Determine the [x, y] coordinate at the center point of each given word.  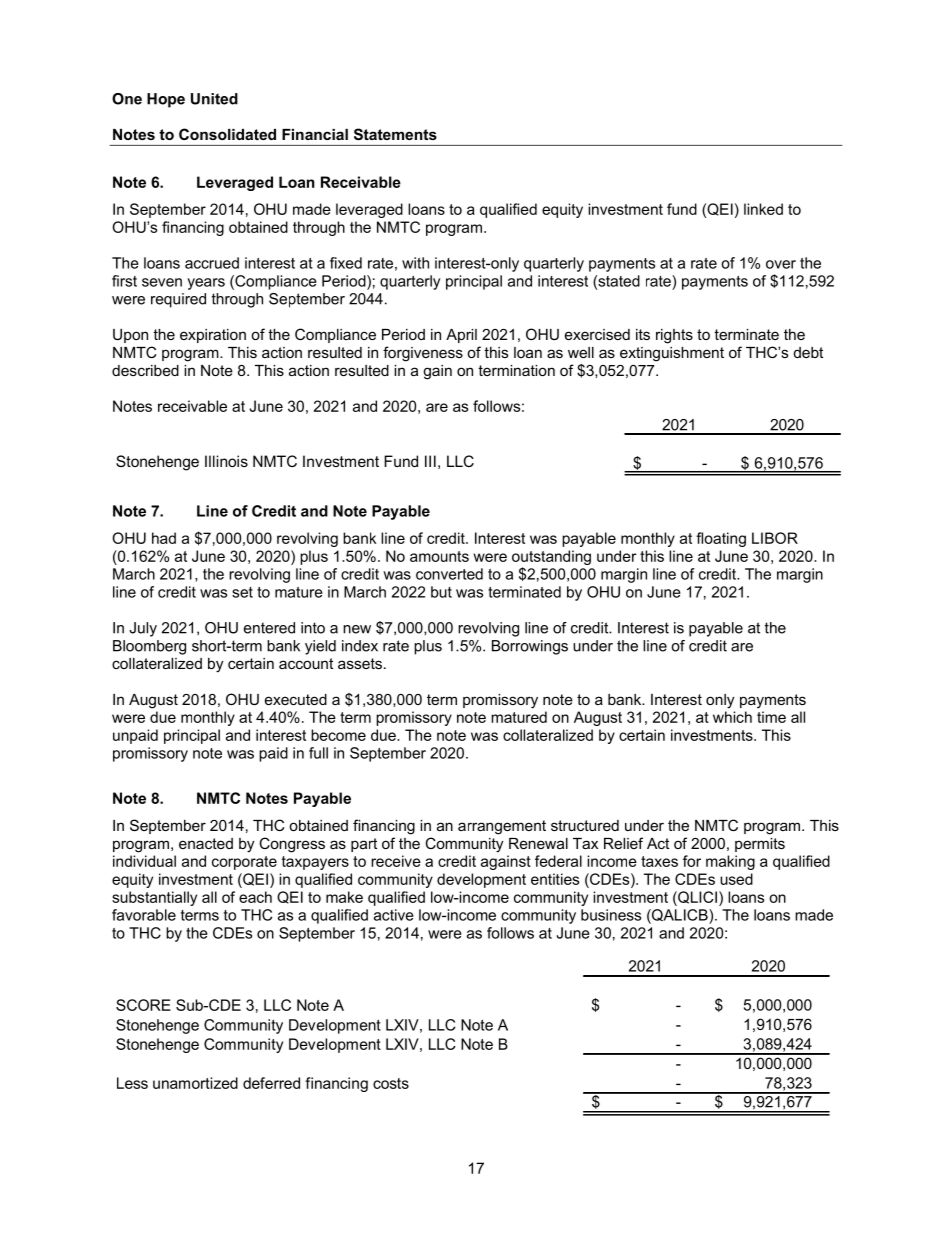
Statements [395, 134]
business [611, 915]
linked [763, 209]
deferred [271, 1083]
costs [391, 1083]
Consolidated [227, 134]
